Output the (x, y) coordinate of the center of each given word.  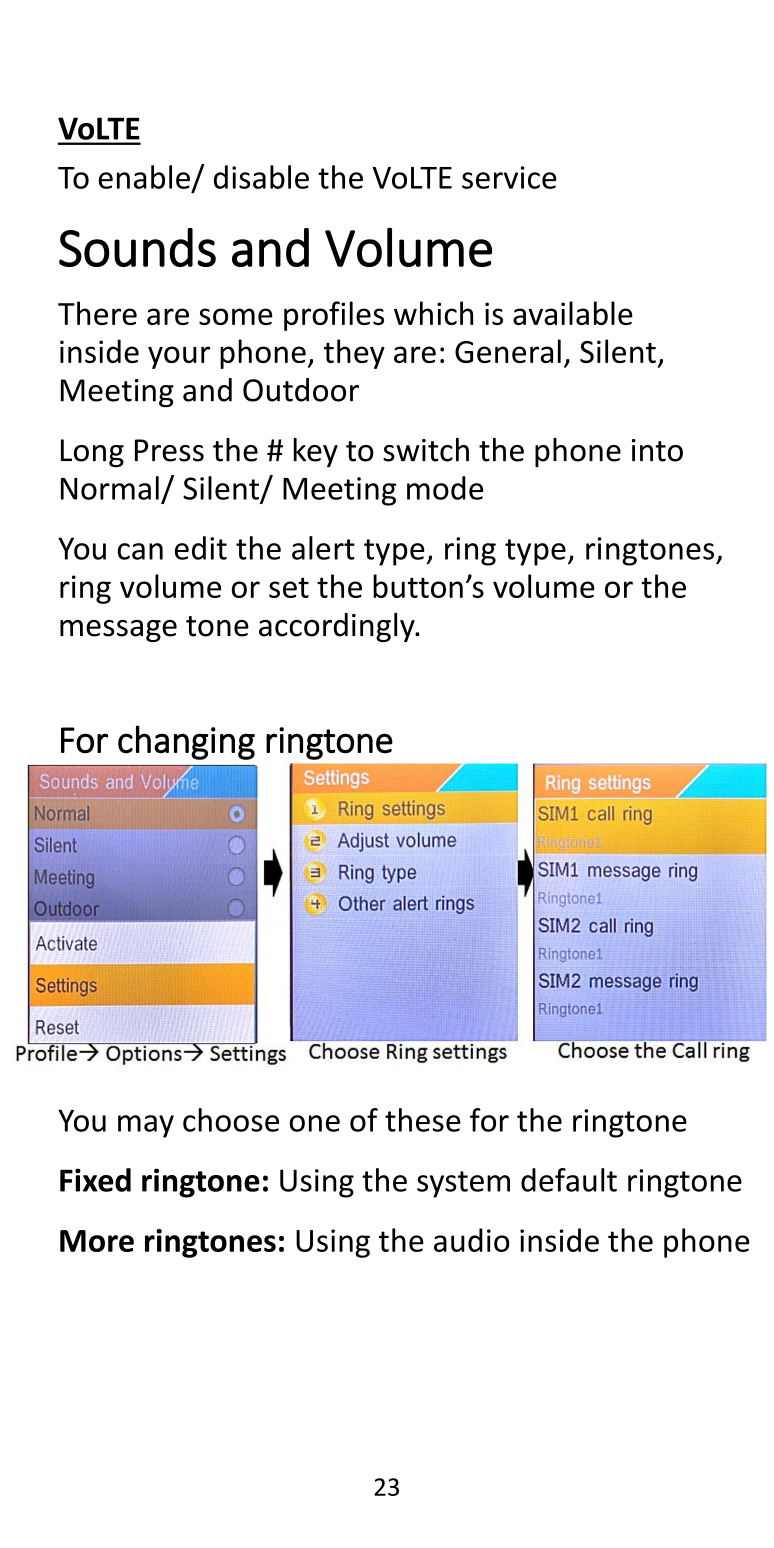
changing (186, 742)
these (423, 1120)
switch (426, 450)
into (657, 450)
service (509, 177)
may (146, 1126)
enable (144, 177)
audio (472, 1240)
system (463, 1184)
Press (169, 450)
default (569, 1180)
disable (261, 177)
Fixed (95, 1180)
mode (445, 488)
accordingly (338, 627)
